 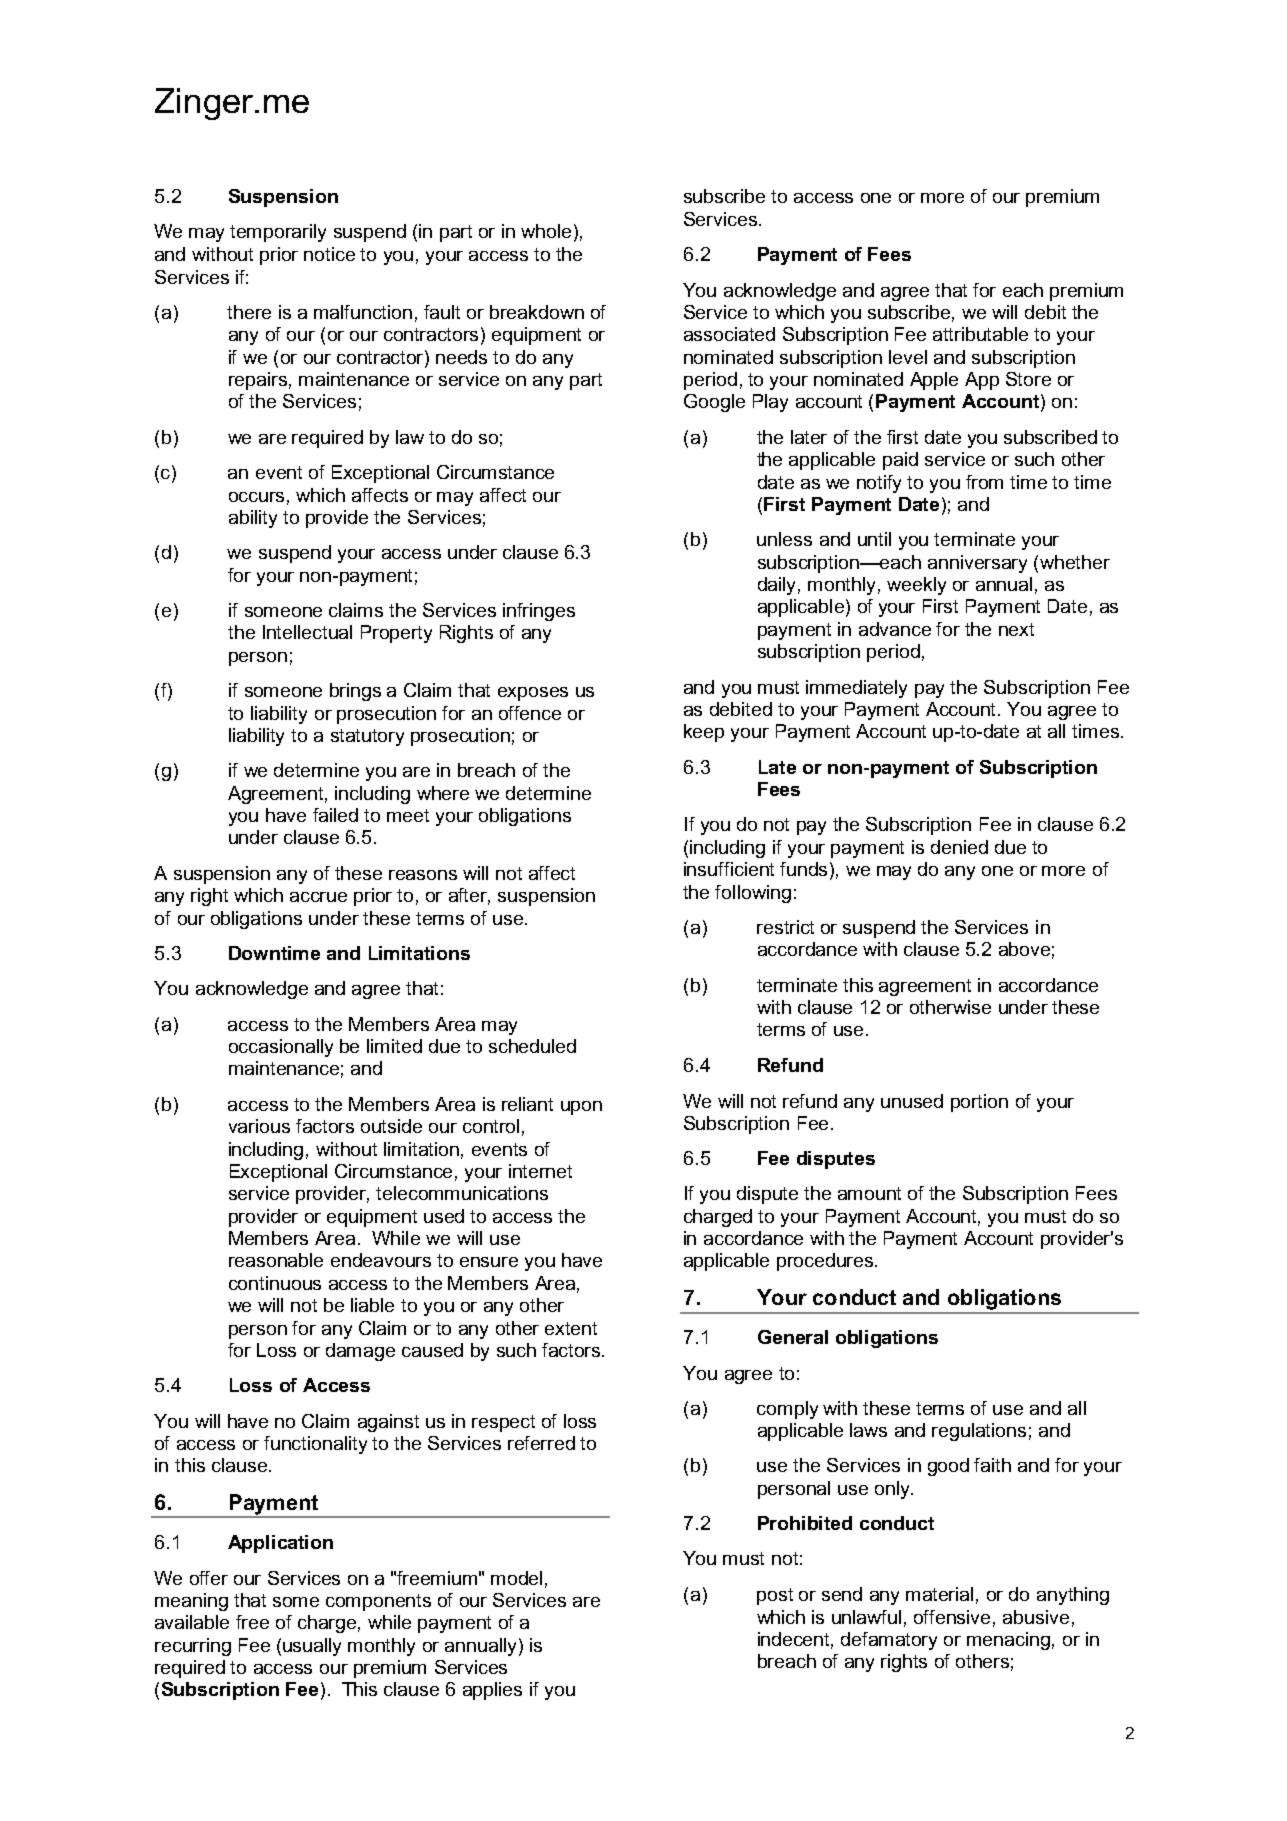 I want to click on whole, so click(x=546, y=231).
